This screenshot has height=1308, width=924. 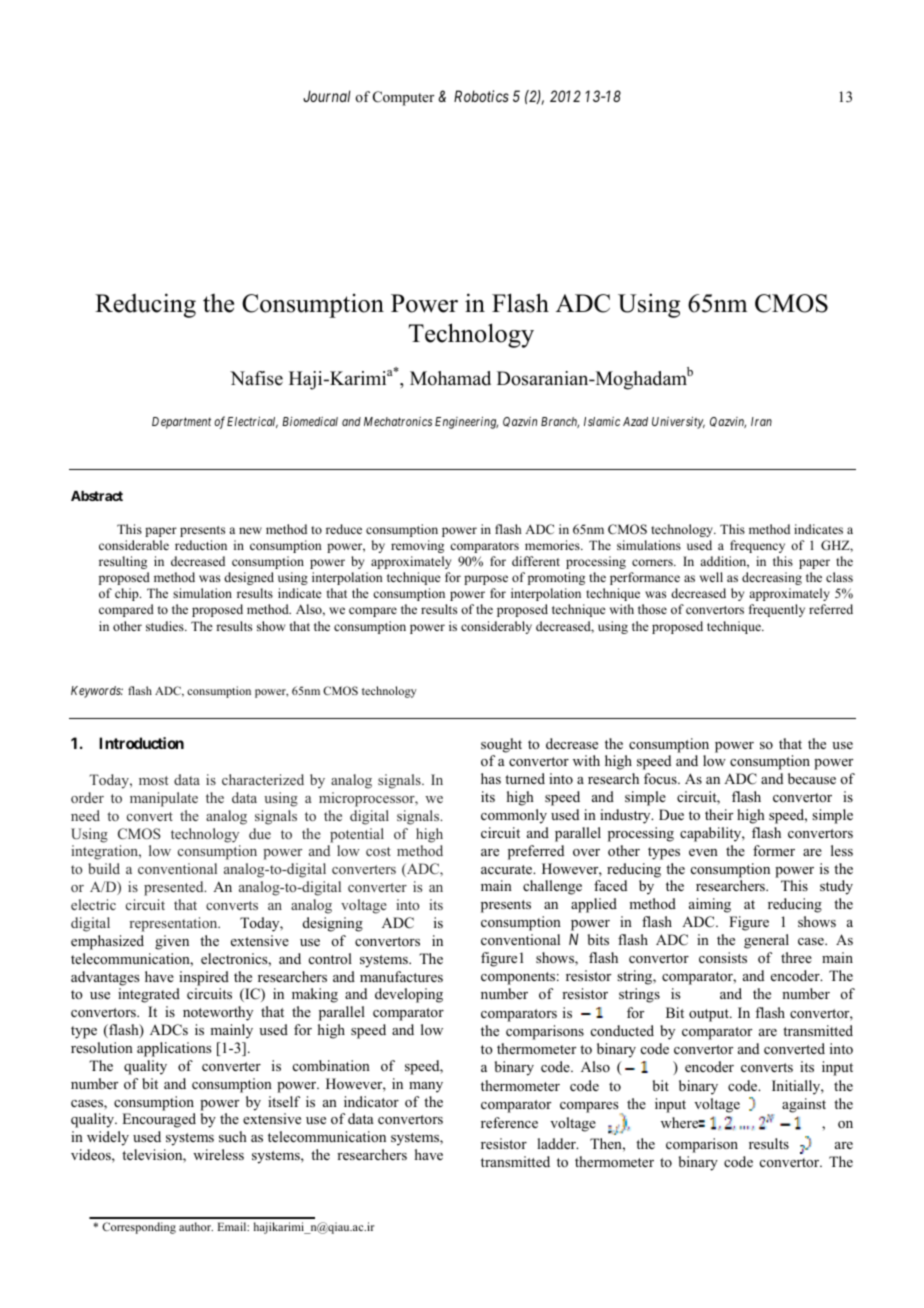 What do you see at coordinates (166, 626) in the screenshot?
I see `studies` at bounding box center [166, 626].
